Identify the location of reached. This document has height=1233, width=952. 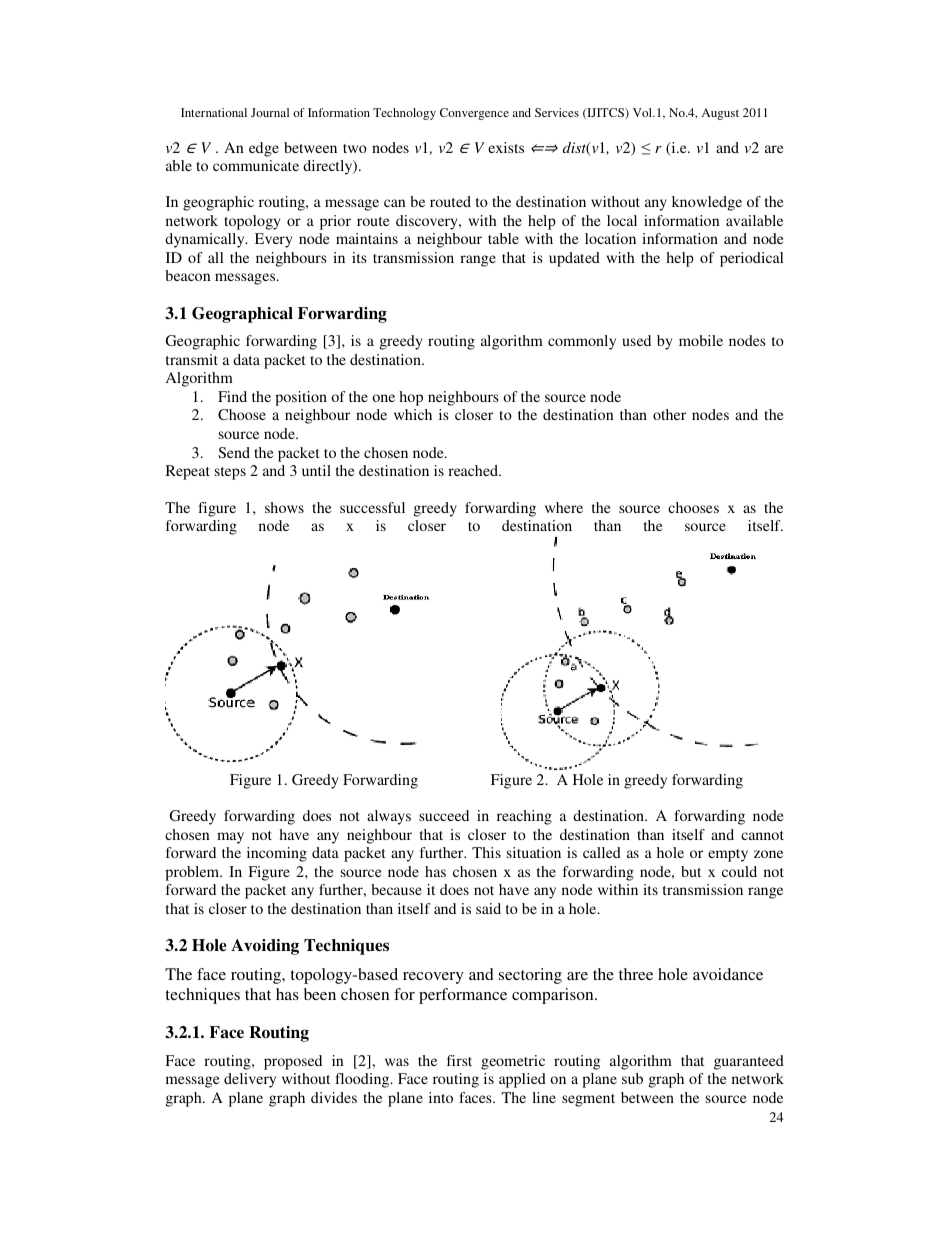
(474, 470).
